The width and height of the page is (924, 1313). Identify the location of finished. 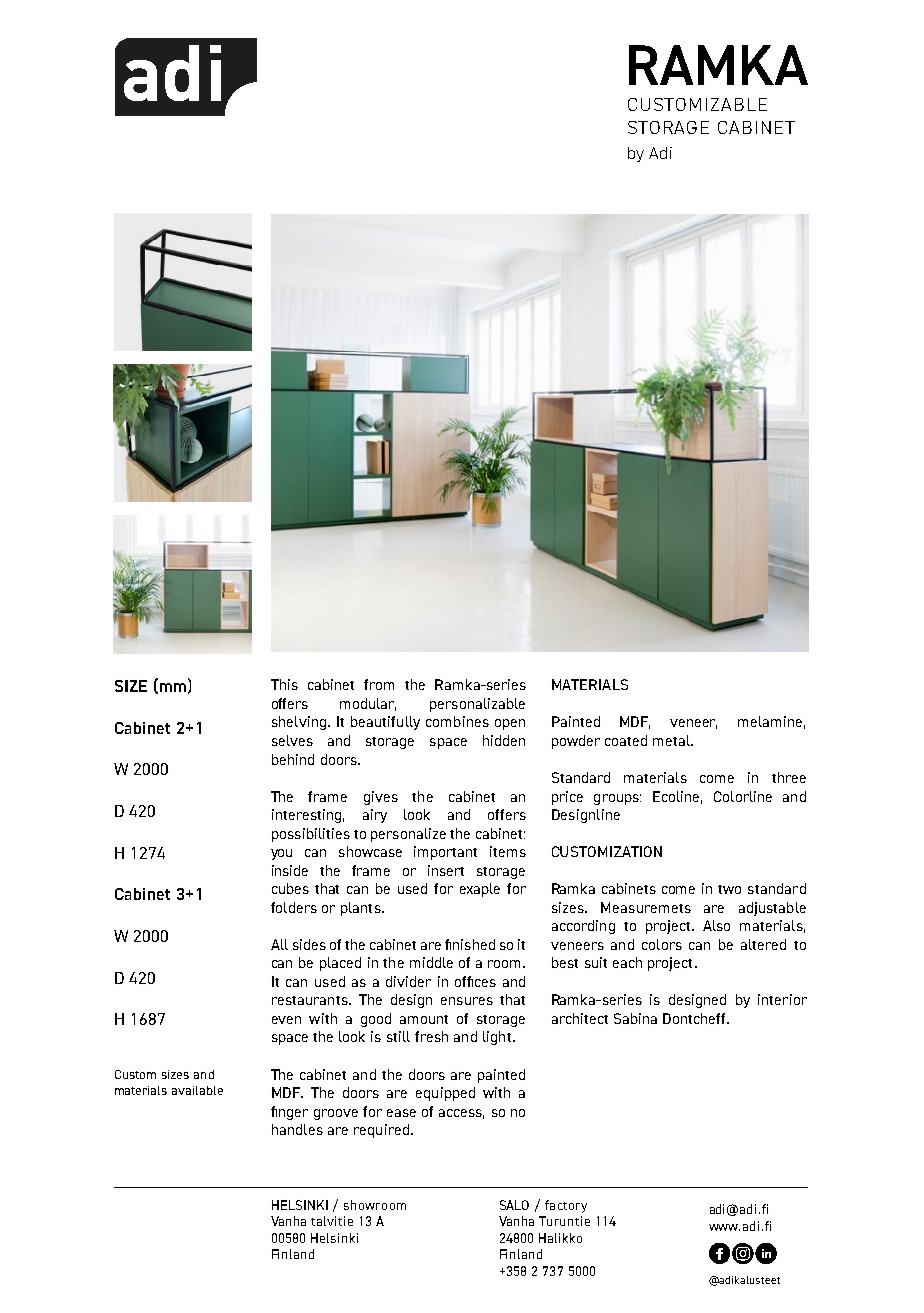
(470, 944).
